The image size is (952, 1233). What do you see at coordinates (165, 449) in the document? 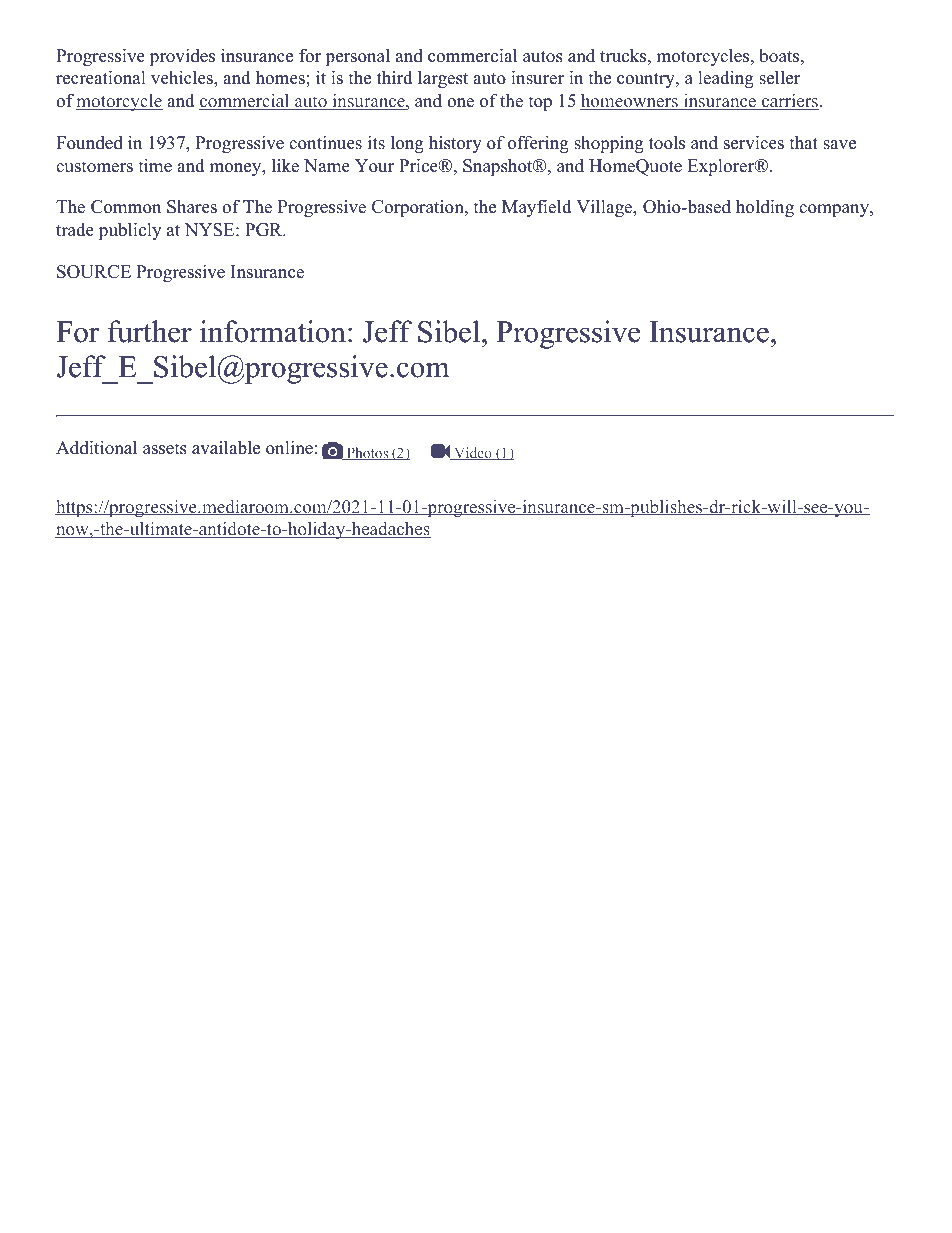
I see `assets` at bounding box center [165, 449].
